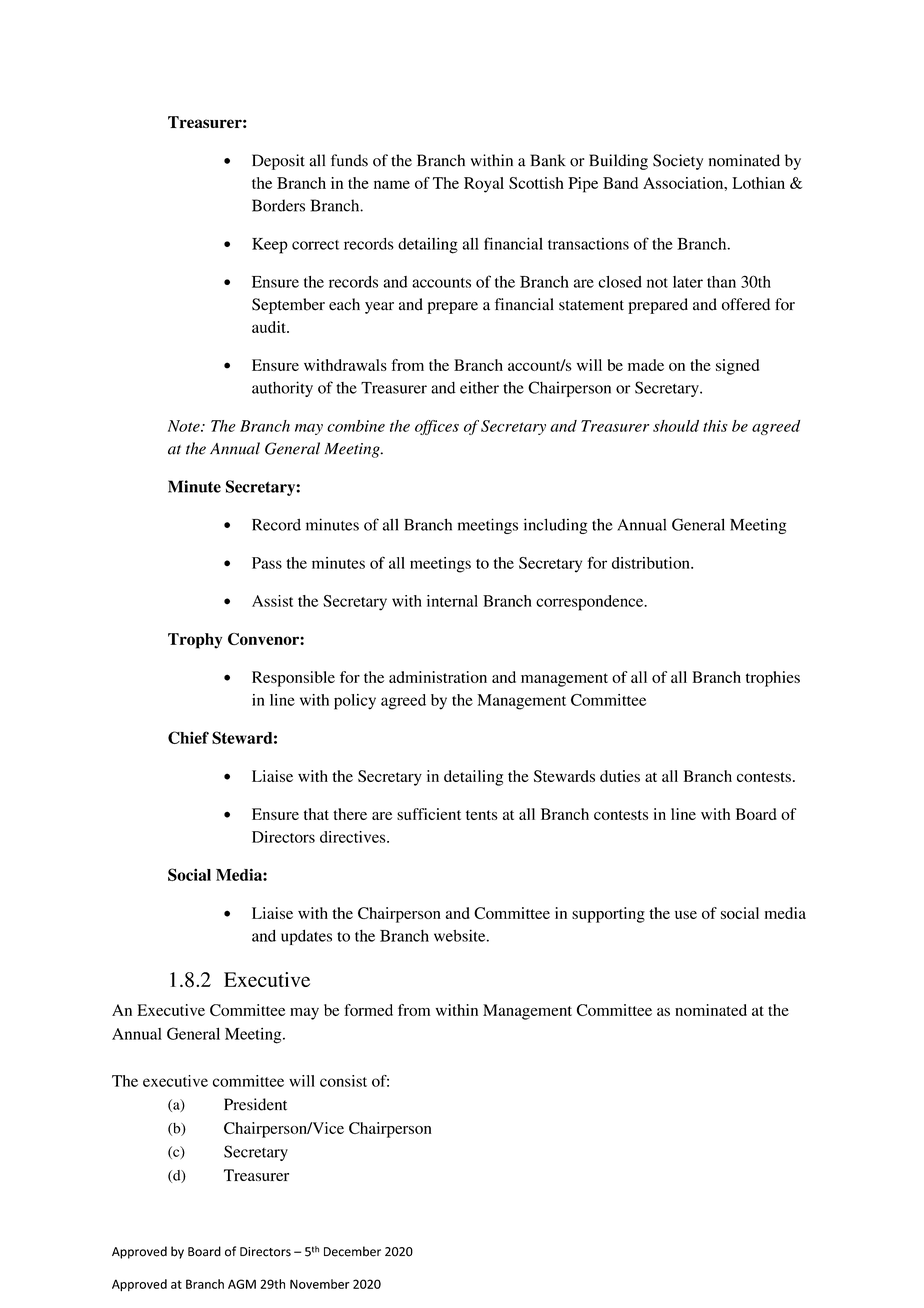 The image size is (924, 1308). I want to click on administration, so click(438, 677).
